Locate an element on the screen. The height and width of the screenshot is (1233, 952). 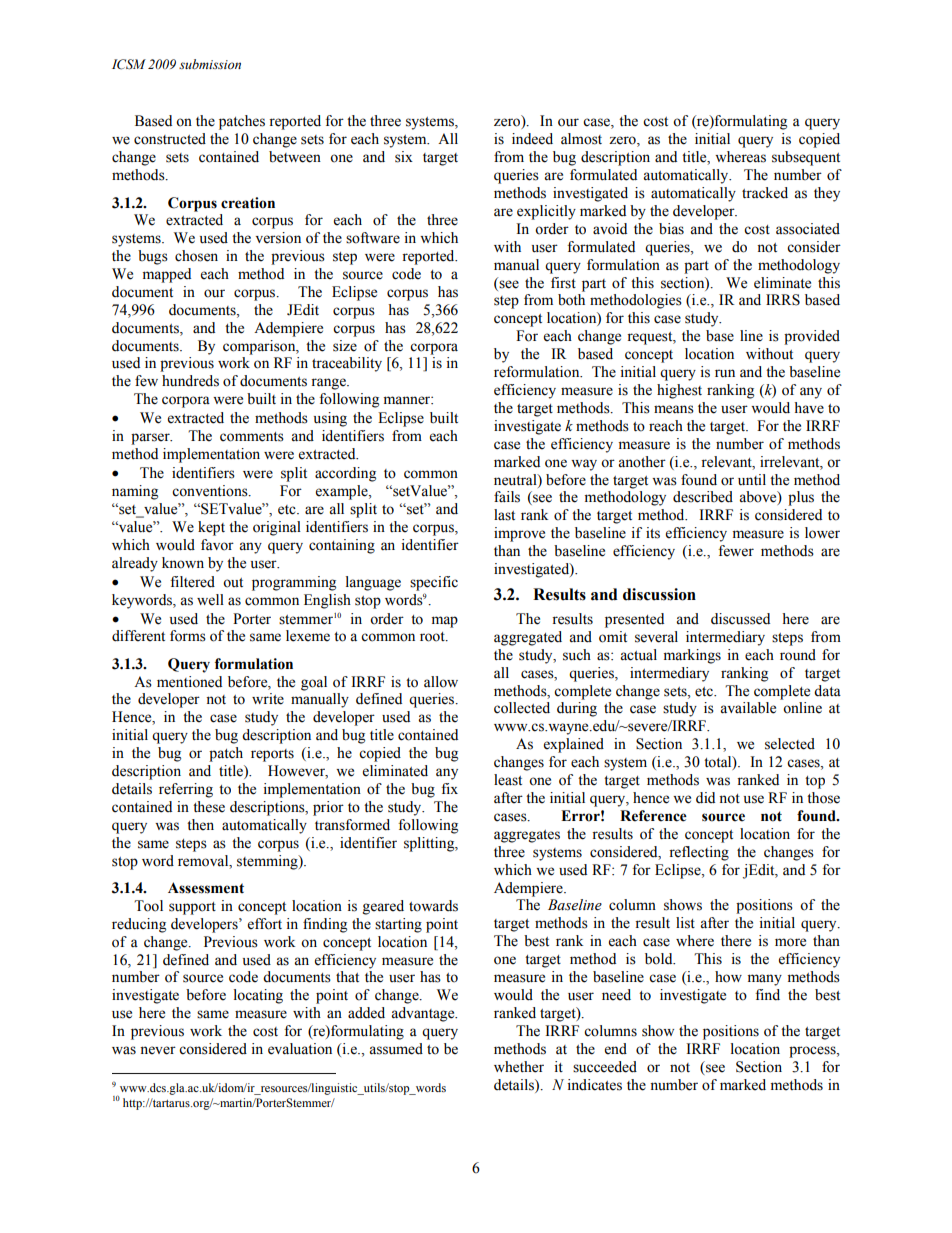
Assessment is located at coordinates (206, 888).
